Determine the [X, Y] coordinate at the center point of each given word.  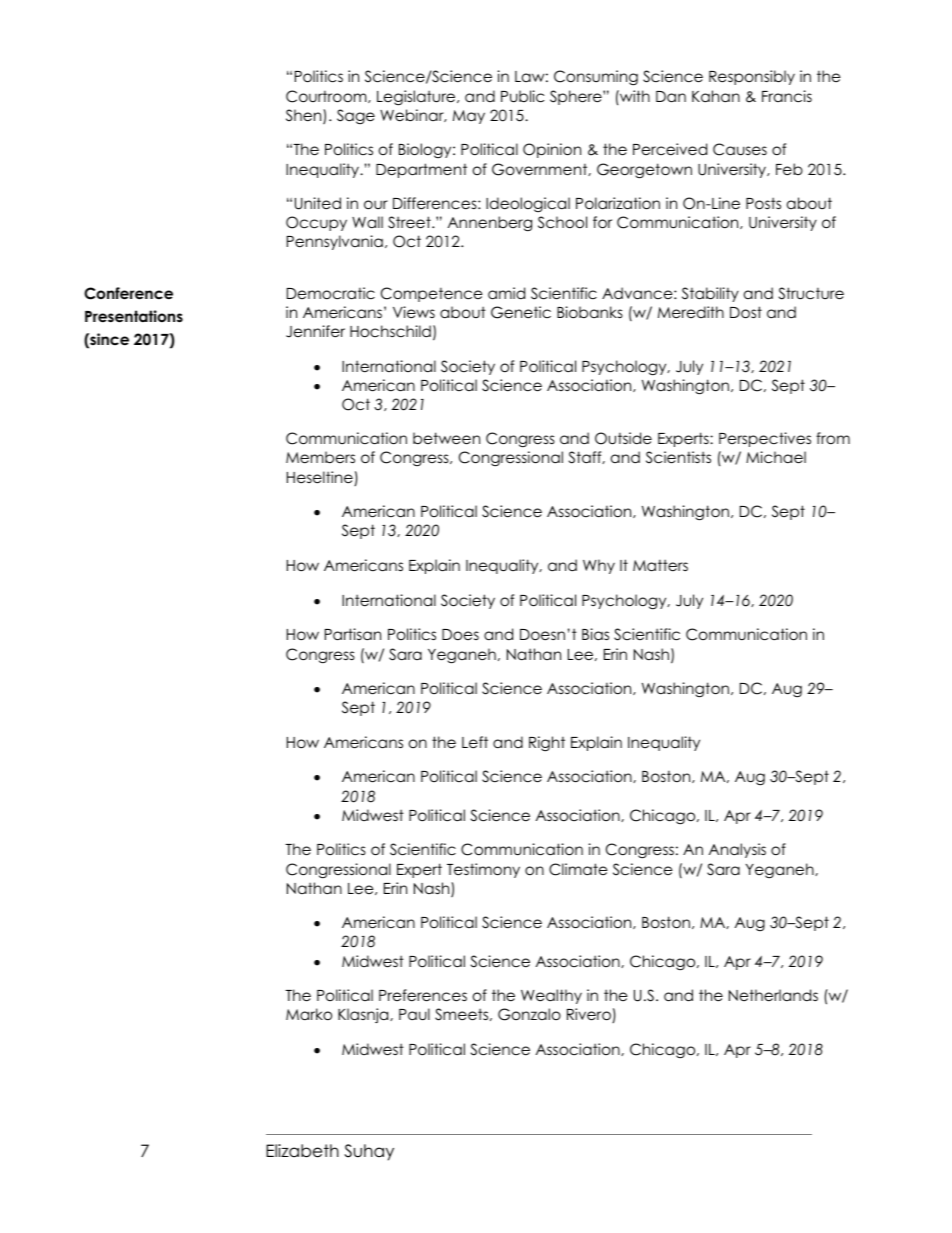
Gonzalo [529, 1014]
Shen [305, 116]
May [469, 117]
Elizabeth [302, 1151]
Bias [595, 634]
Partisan [353, 634]
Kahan [716, 96]
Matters [660, 565]
